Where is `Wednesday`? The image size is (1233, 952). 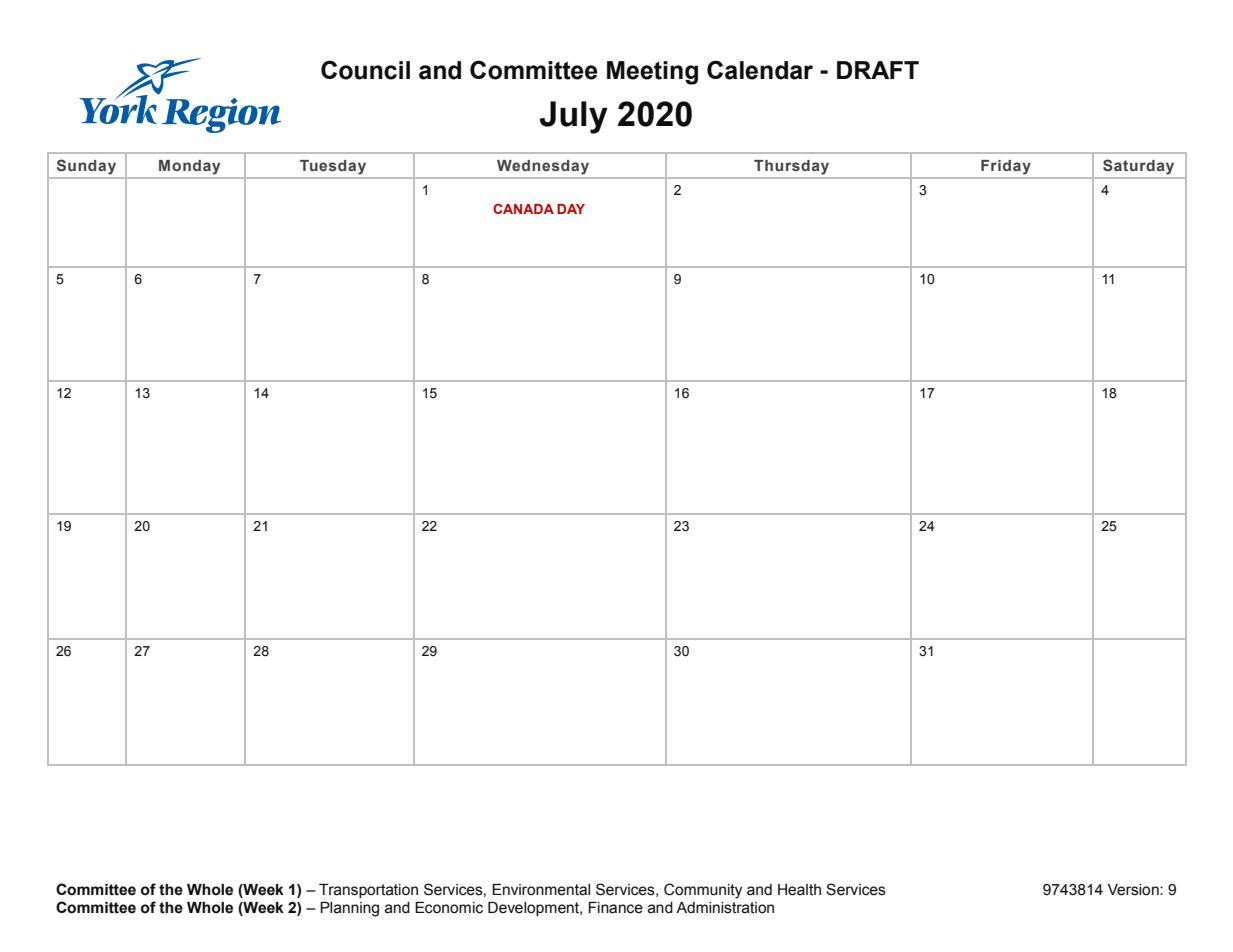
Wednesday is located at coordinates (543, 167).
